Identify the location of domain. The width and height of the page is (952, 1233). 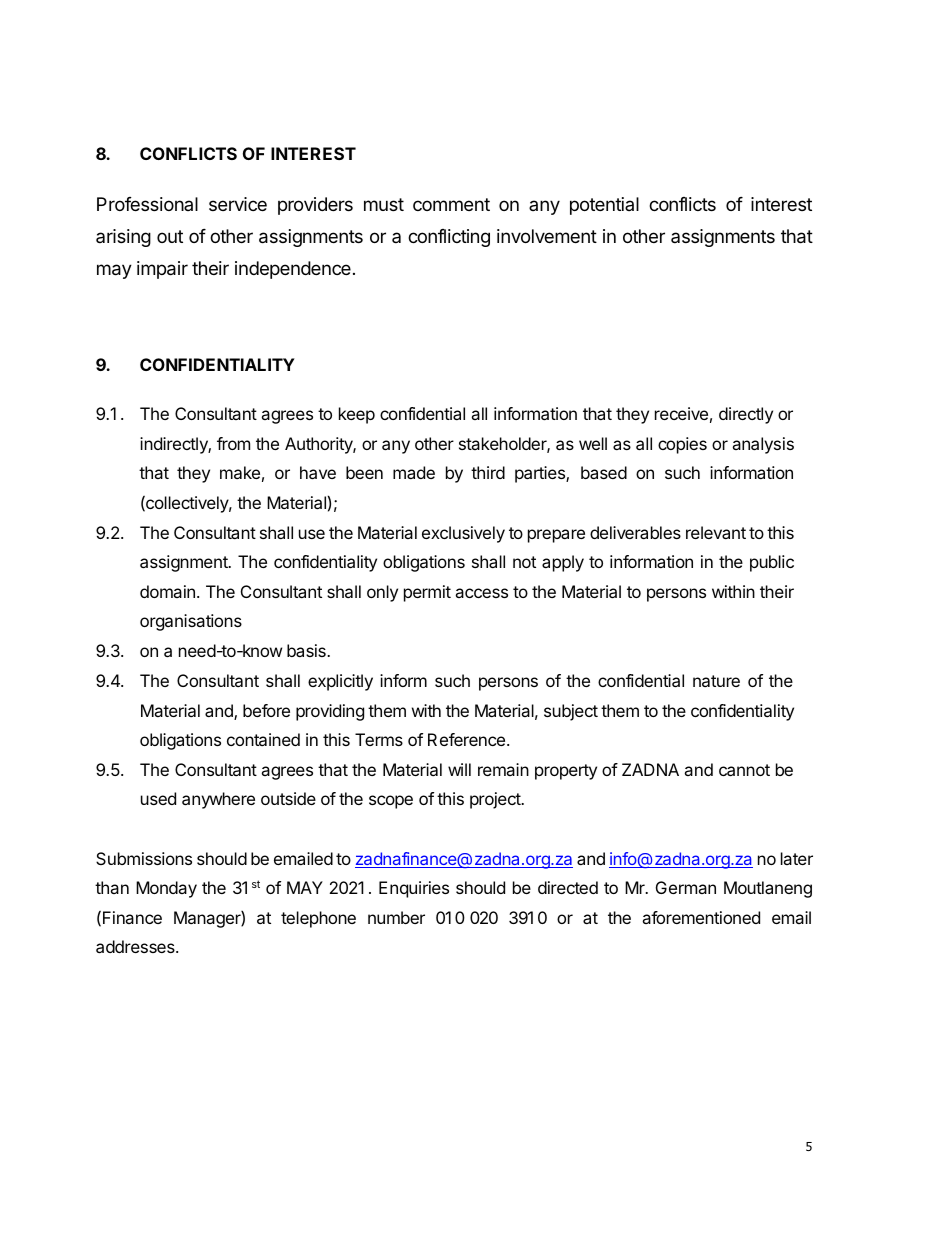
(167, 591).
